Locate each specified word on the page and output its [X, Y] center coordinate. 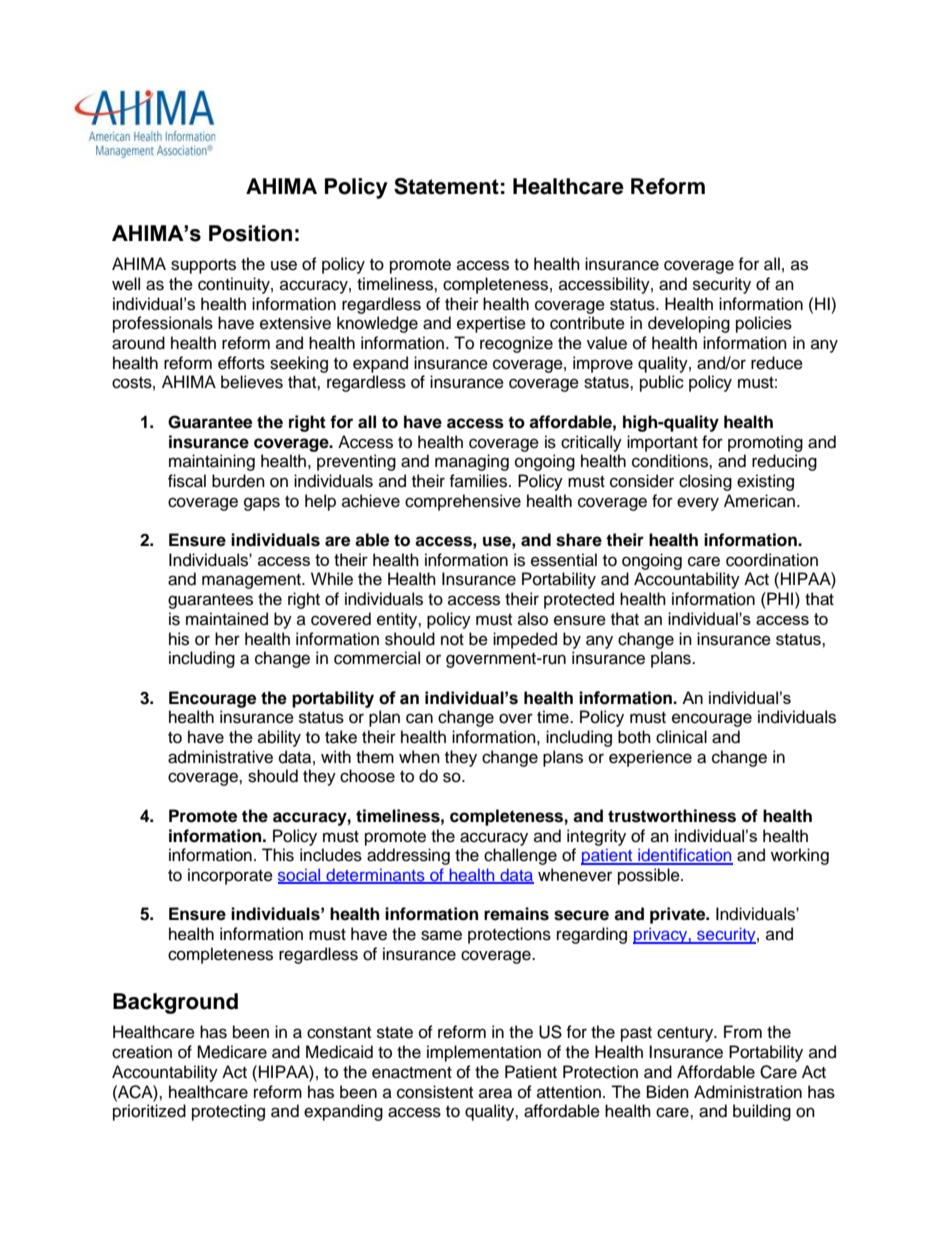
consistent [435, 1092]
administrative [220, 757]
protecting [228, 1112]
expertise [491, 324]
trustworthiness [672, 816]
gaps [262, 504]
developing [689, 324]
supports [203, 266]
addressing [408, 856]
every [698, 504]
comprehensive [463, 502]
